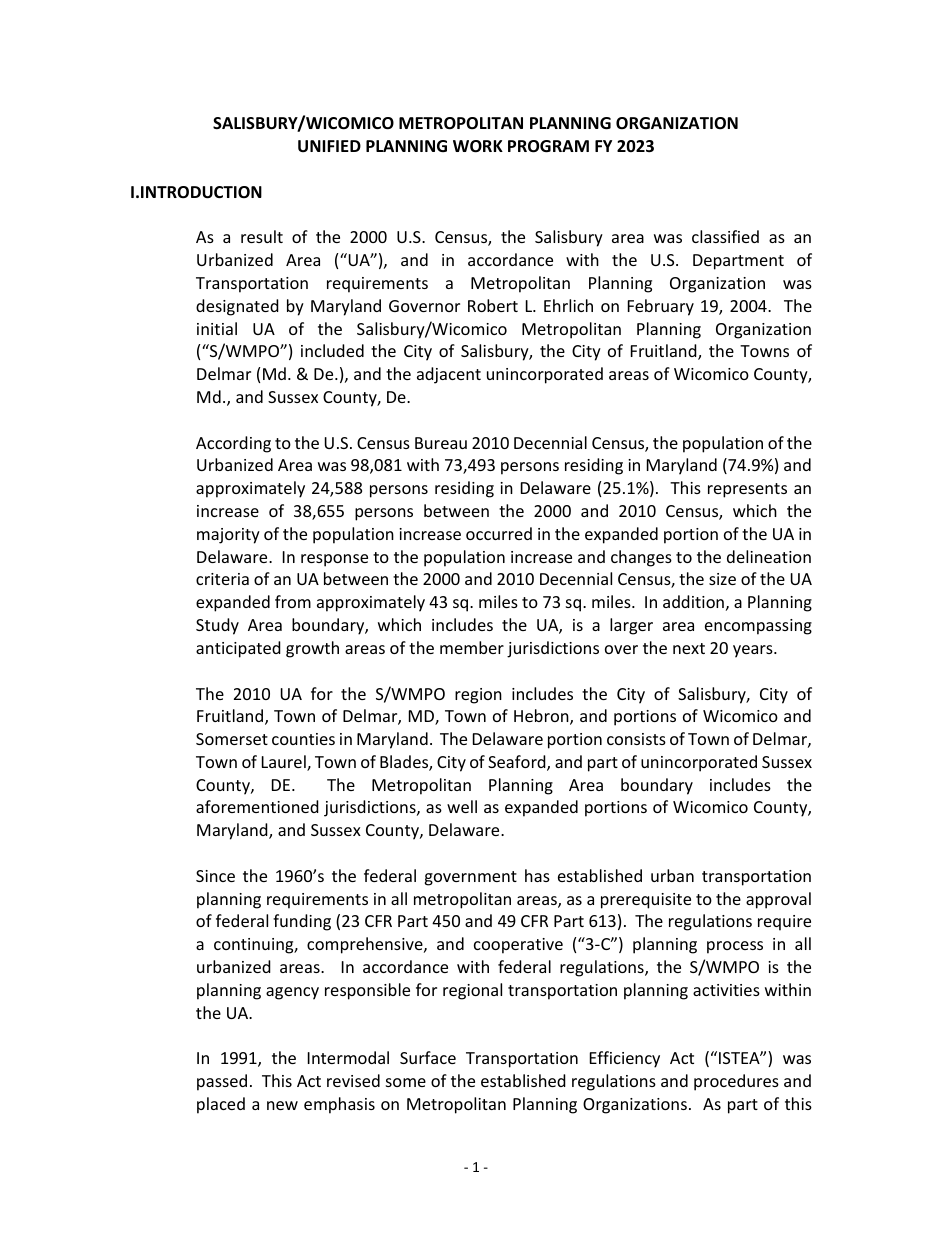 This image has width=952, height=1233. I want to click on UNIFIED, so click(329, 146).
